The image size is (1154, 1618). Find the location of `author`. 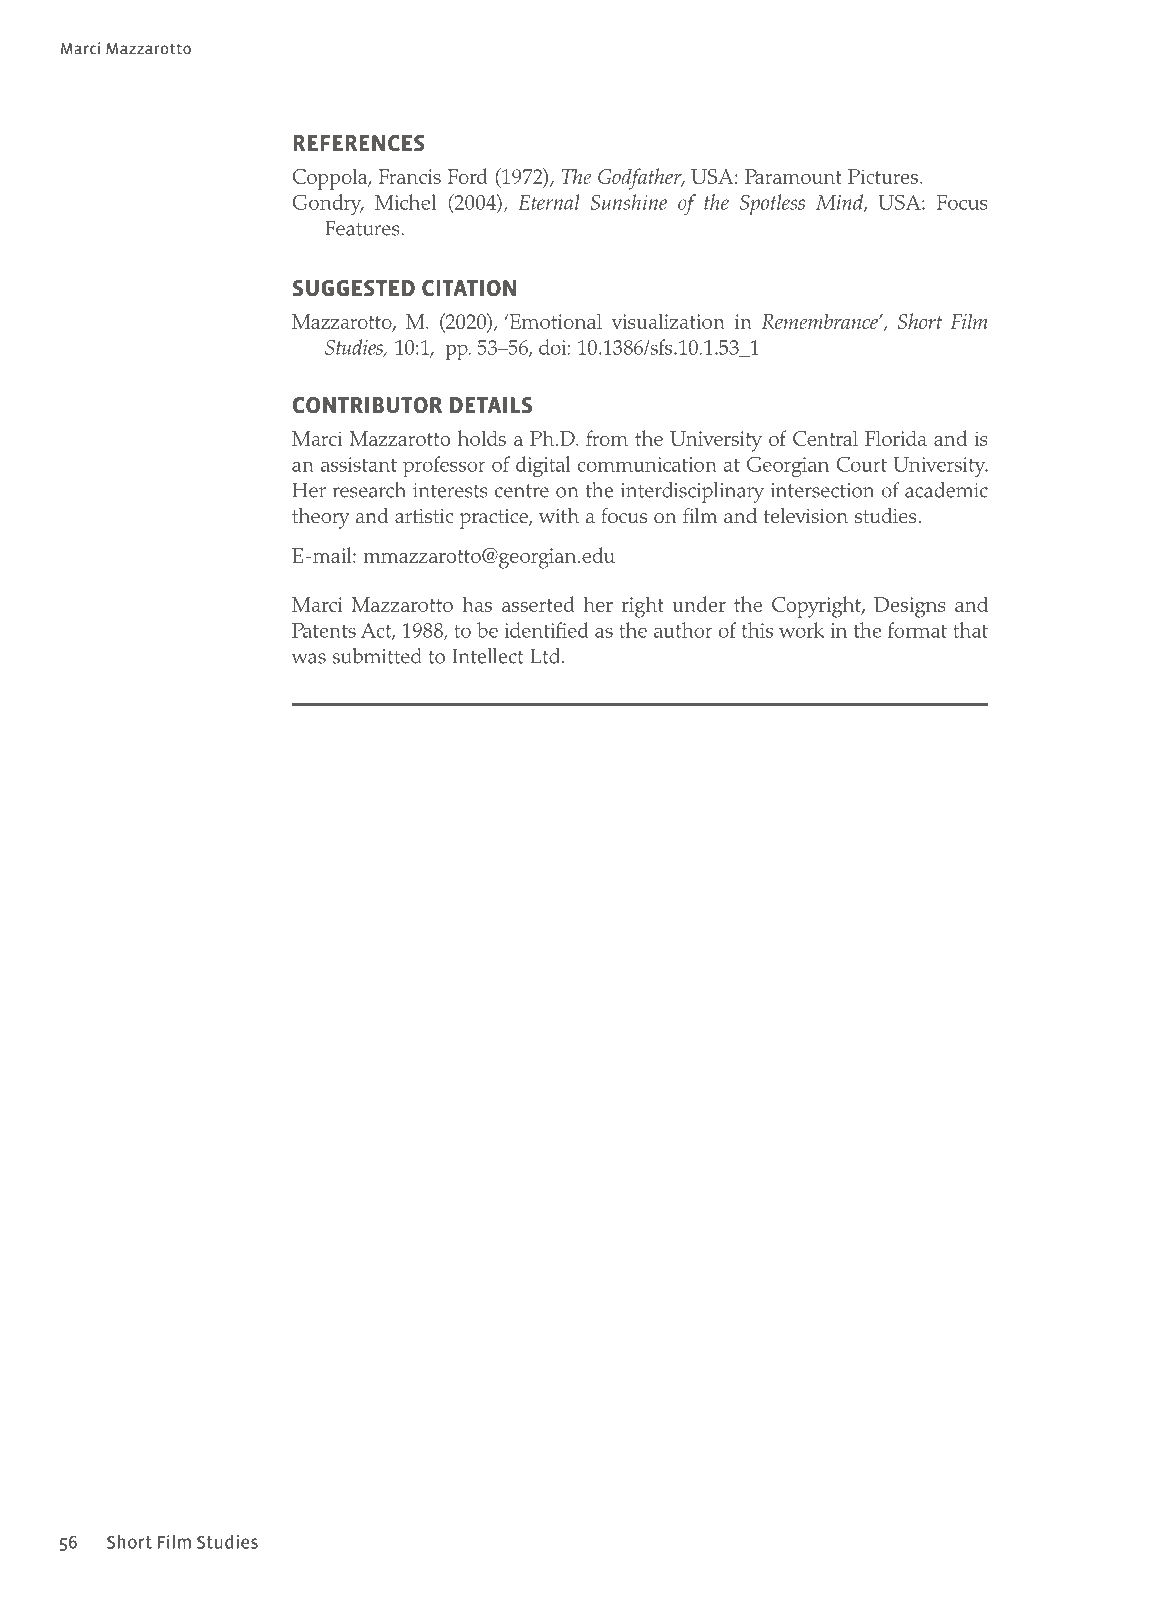

author is located at coordinates (683, 630).
